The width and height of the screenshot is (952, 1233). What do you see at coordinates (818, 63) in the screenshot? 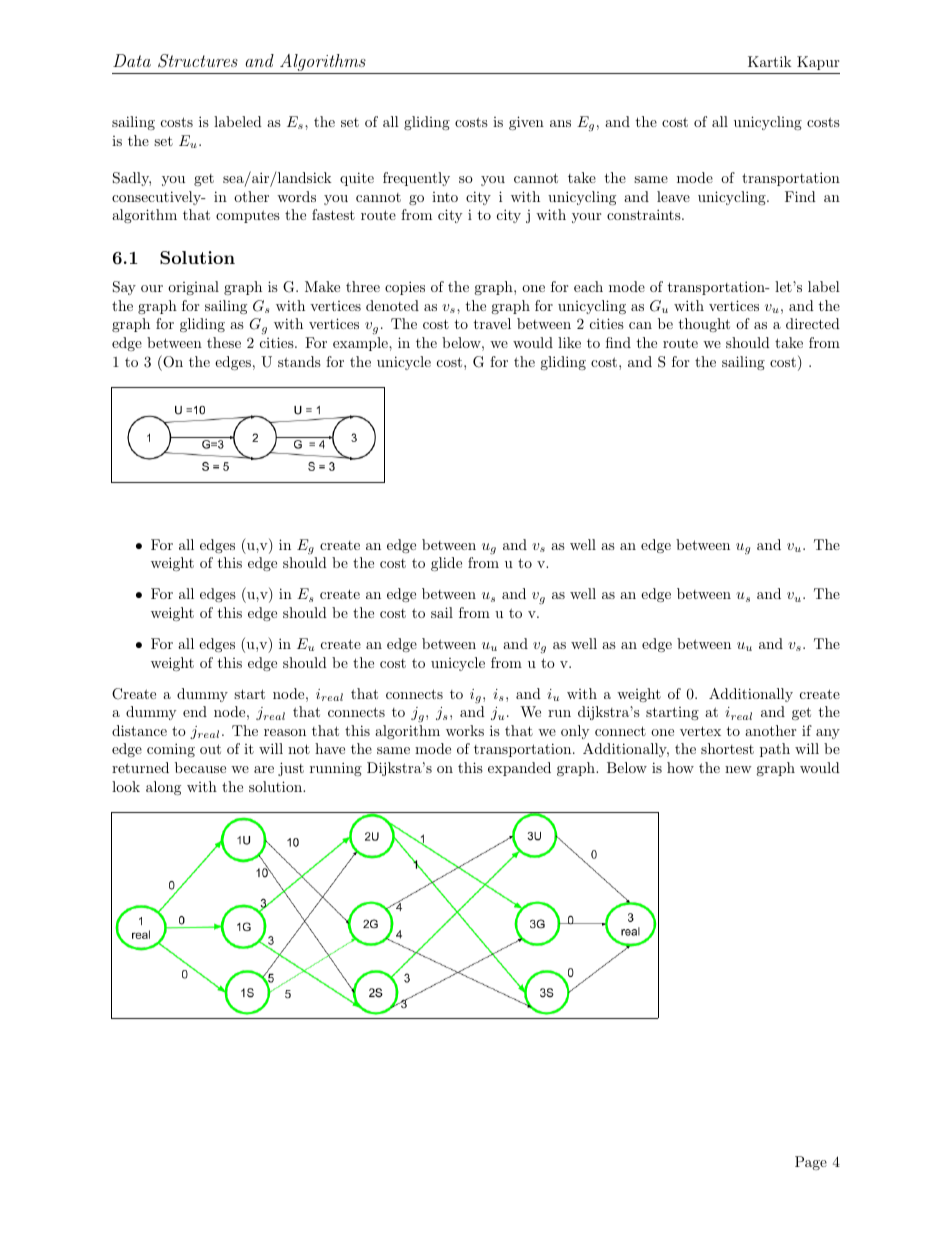
I see `Kapur` at bounding box center [818, 63].
